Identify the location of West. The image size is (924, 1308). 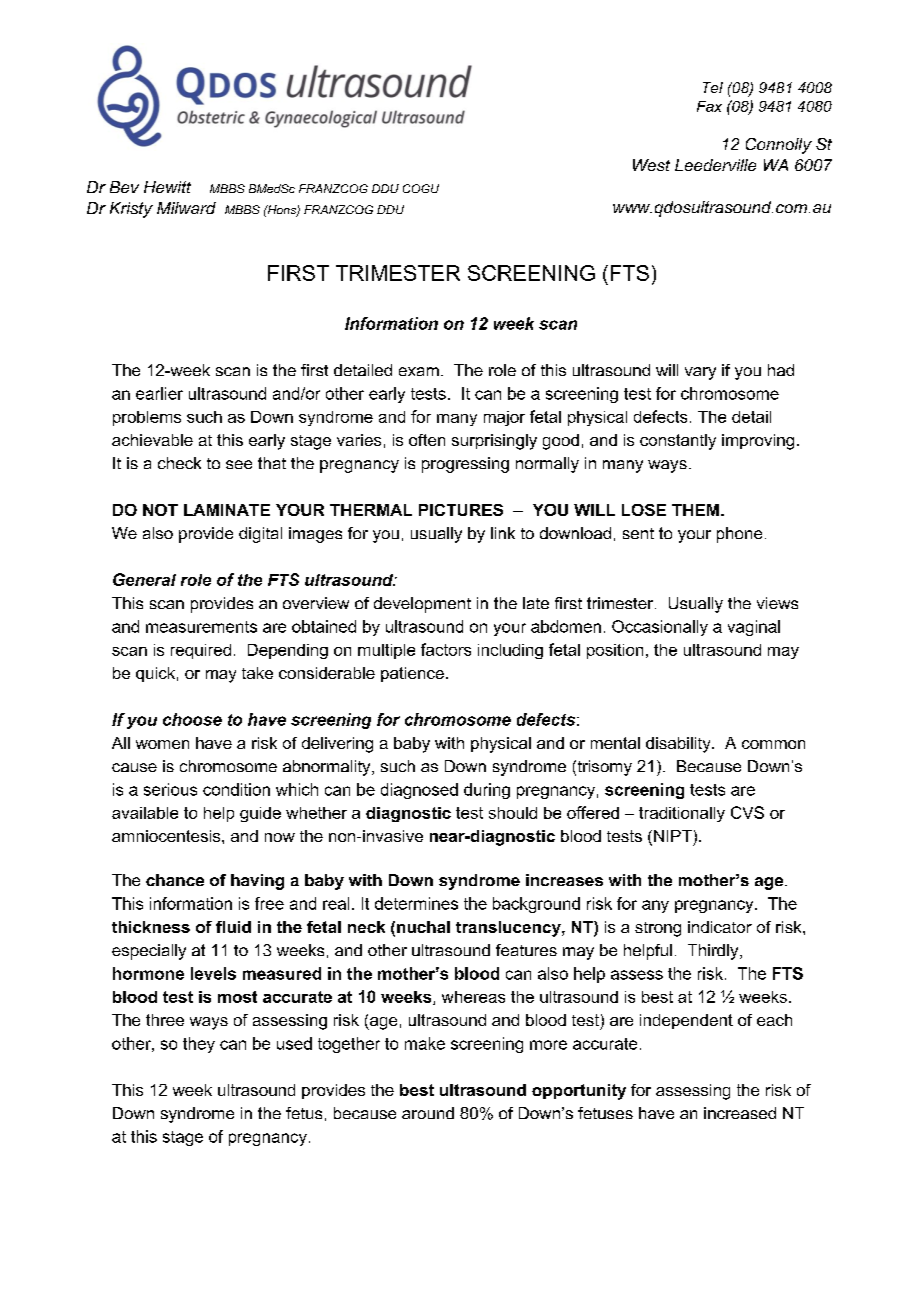
(651, 165).
